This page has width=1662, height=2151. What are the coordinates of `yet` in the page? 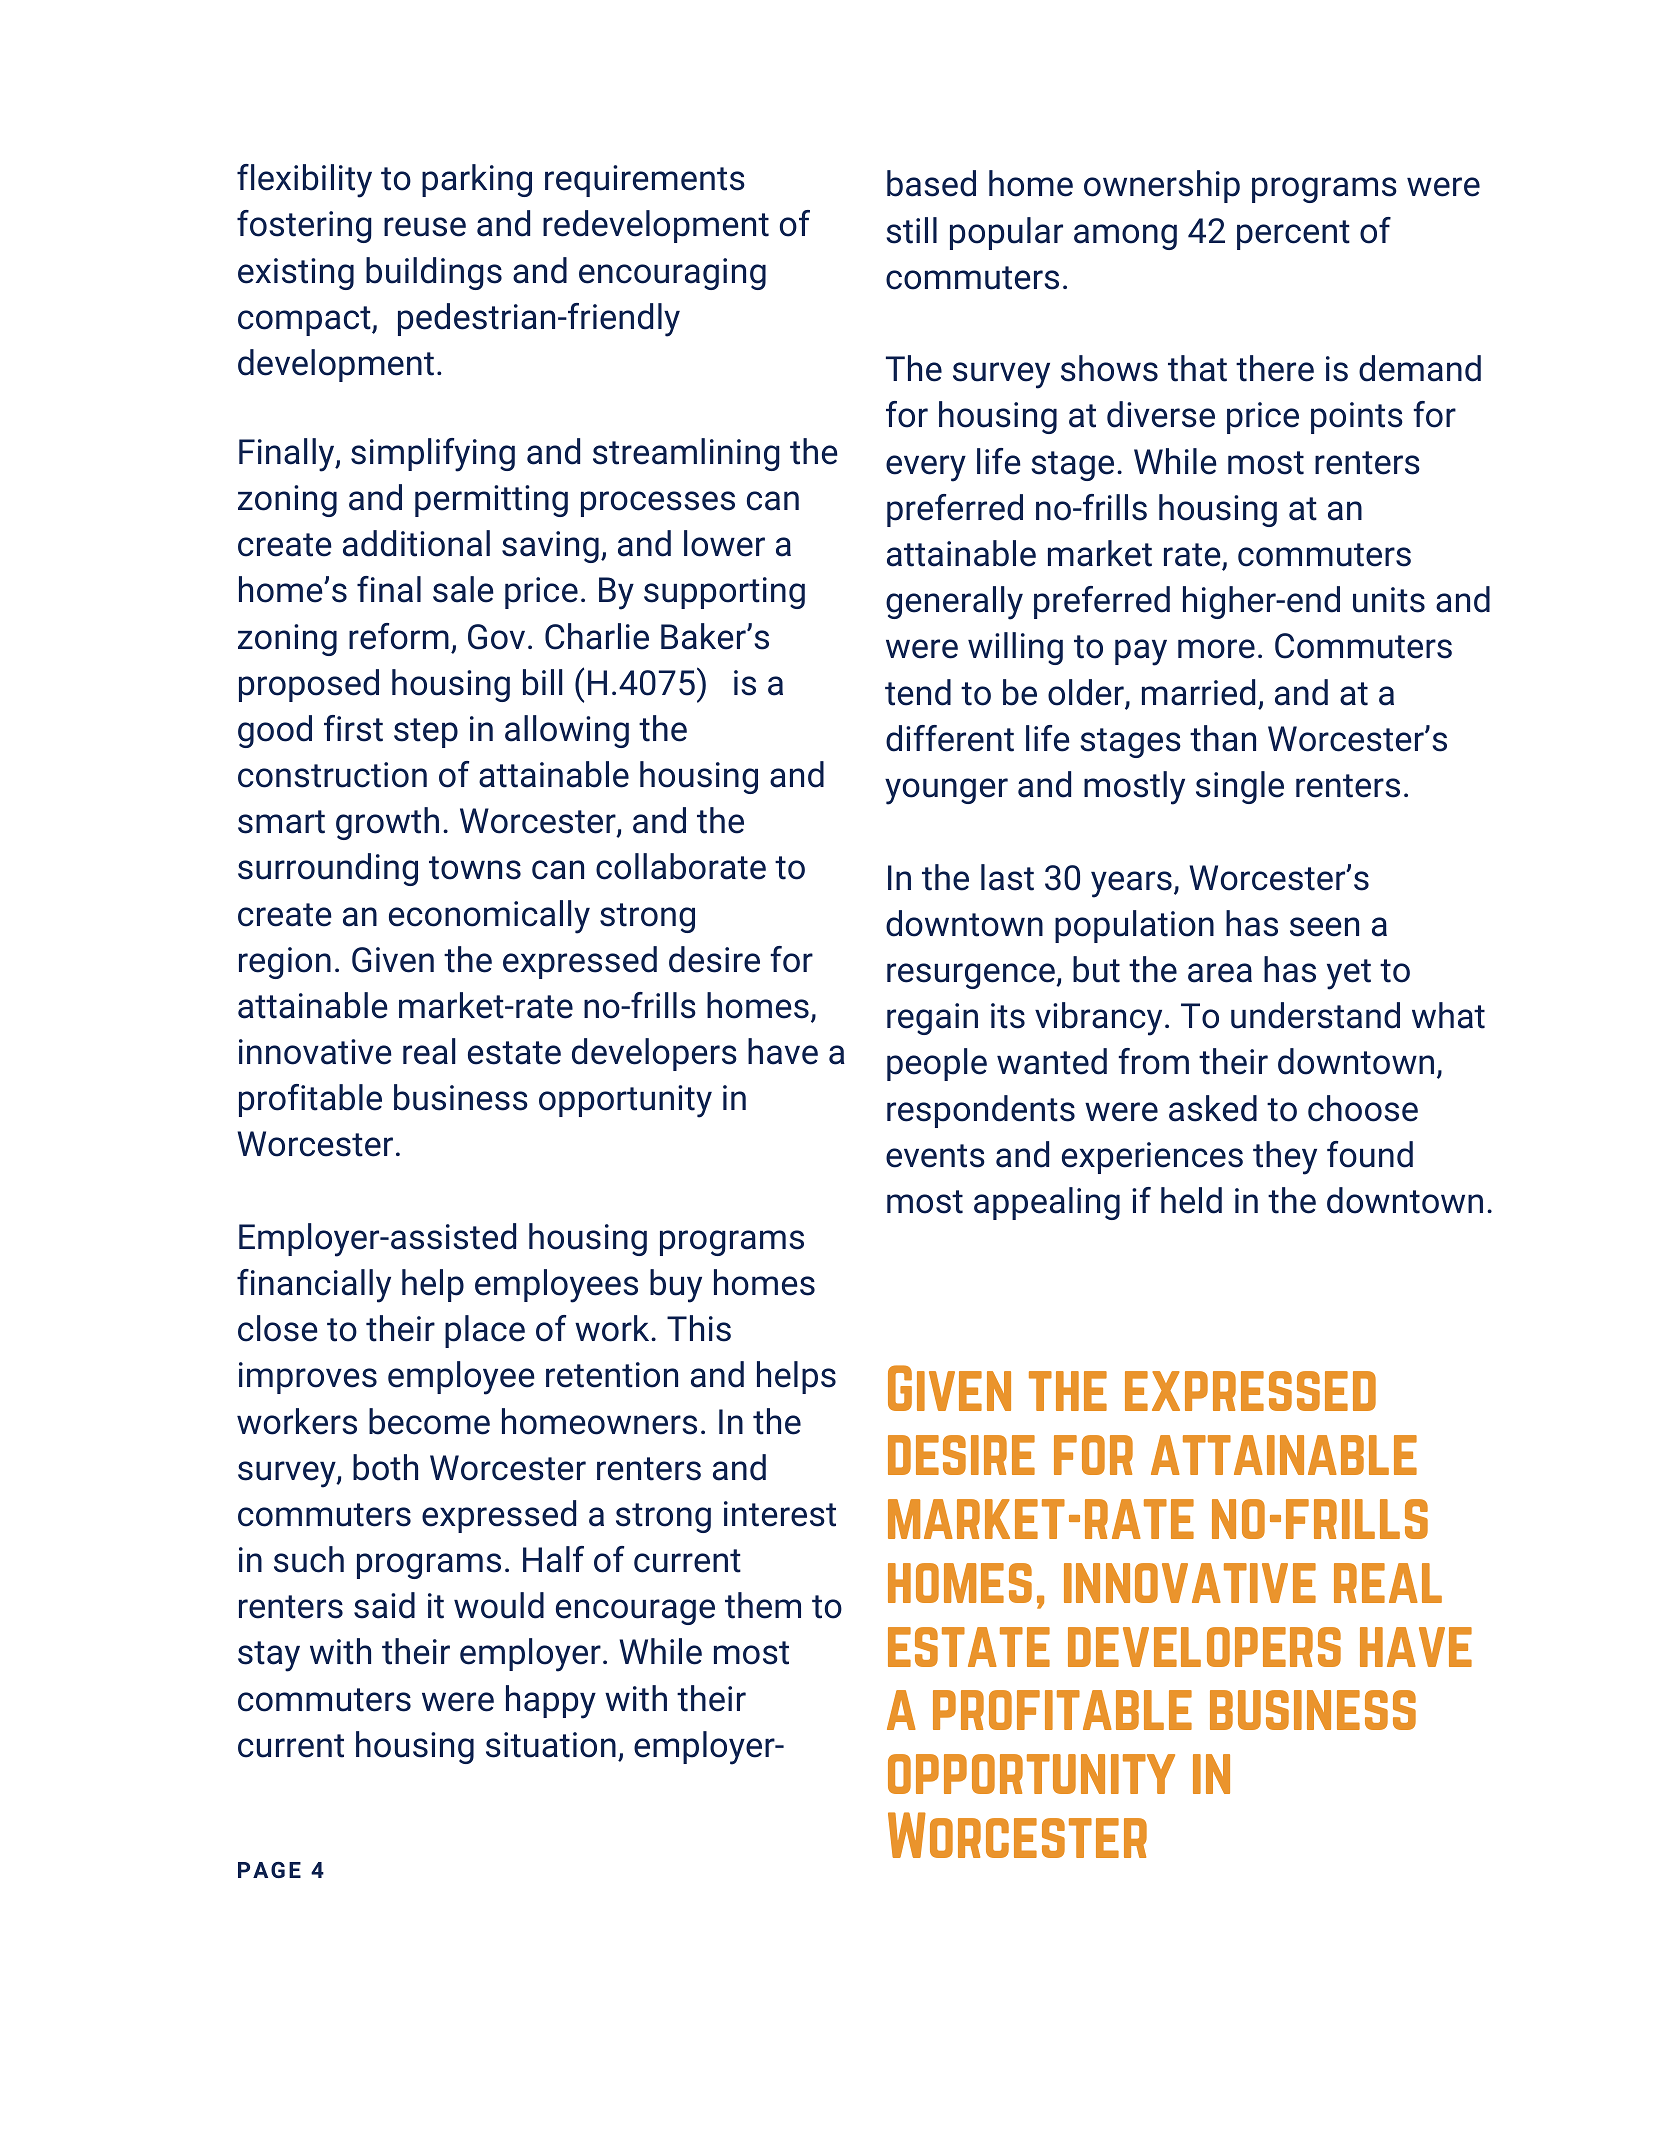 It's located at (1349, 974).
